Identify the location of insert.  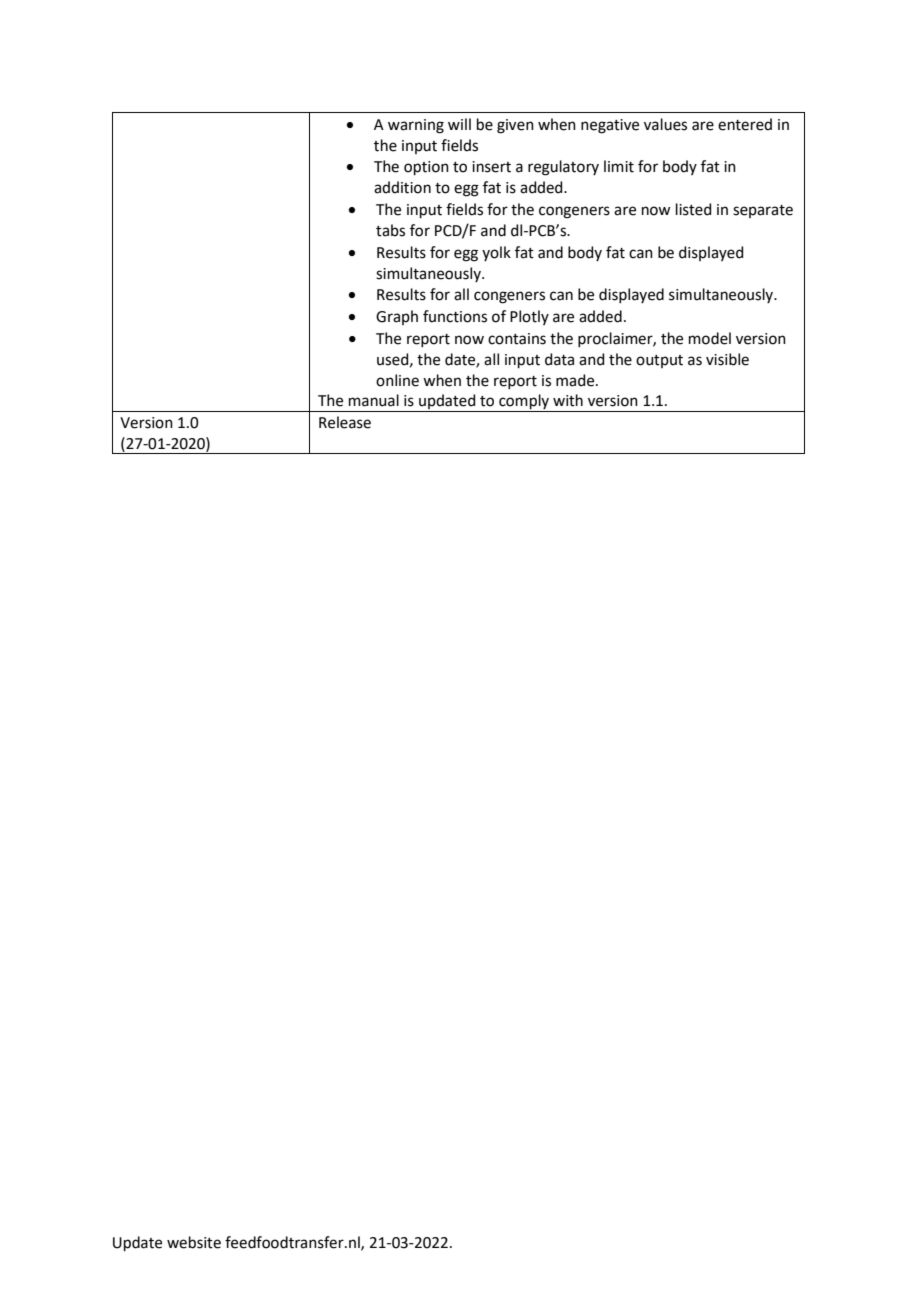
(491, 167).
